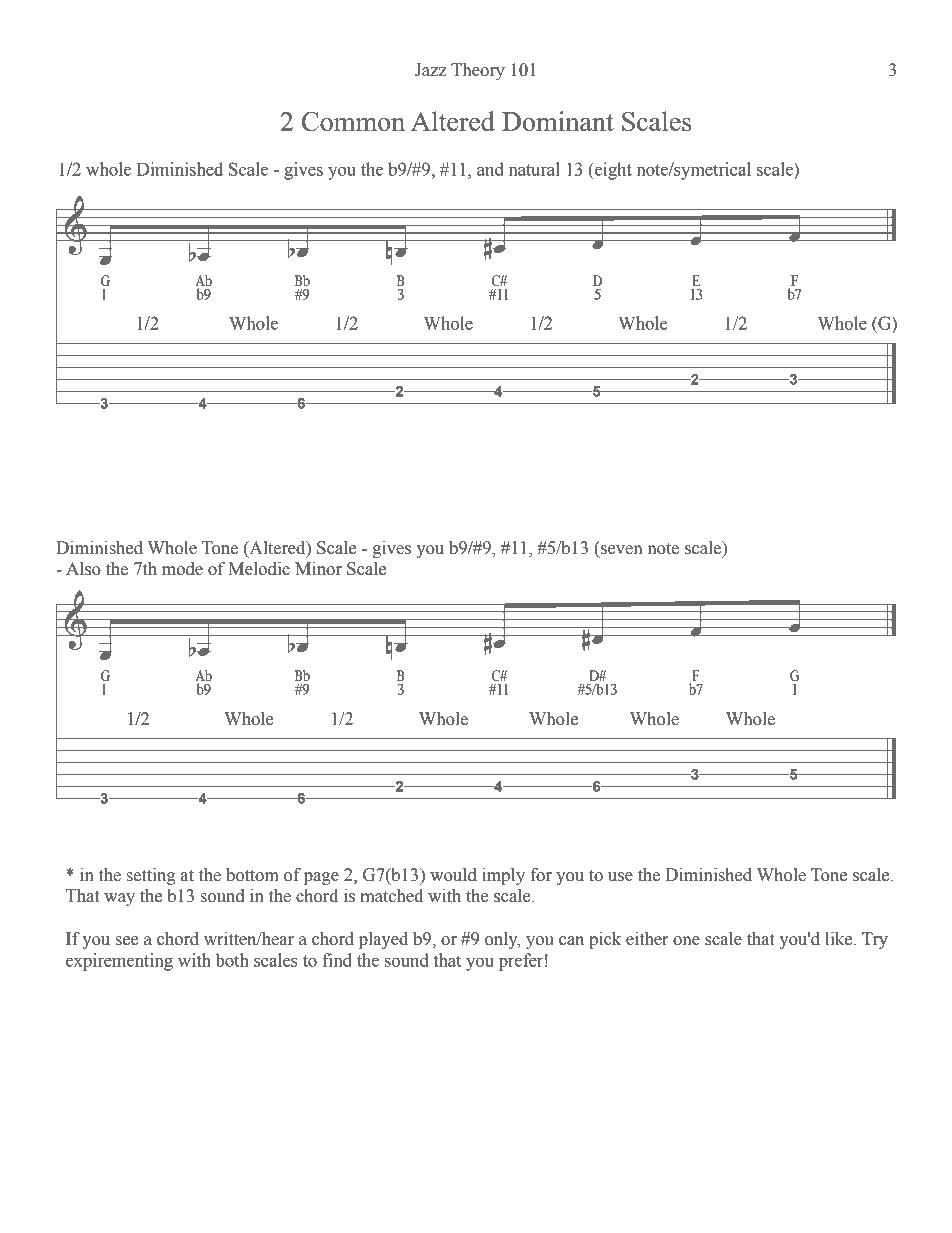 The width and height of the page is (952, 1233). What do you see at coordinates (478, 71) in the page?
I see `Theory` at bounding box center [478, 71].
